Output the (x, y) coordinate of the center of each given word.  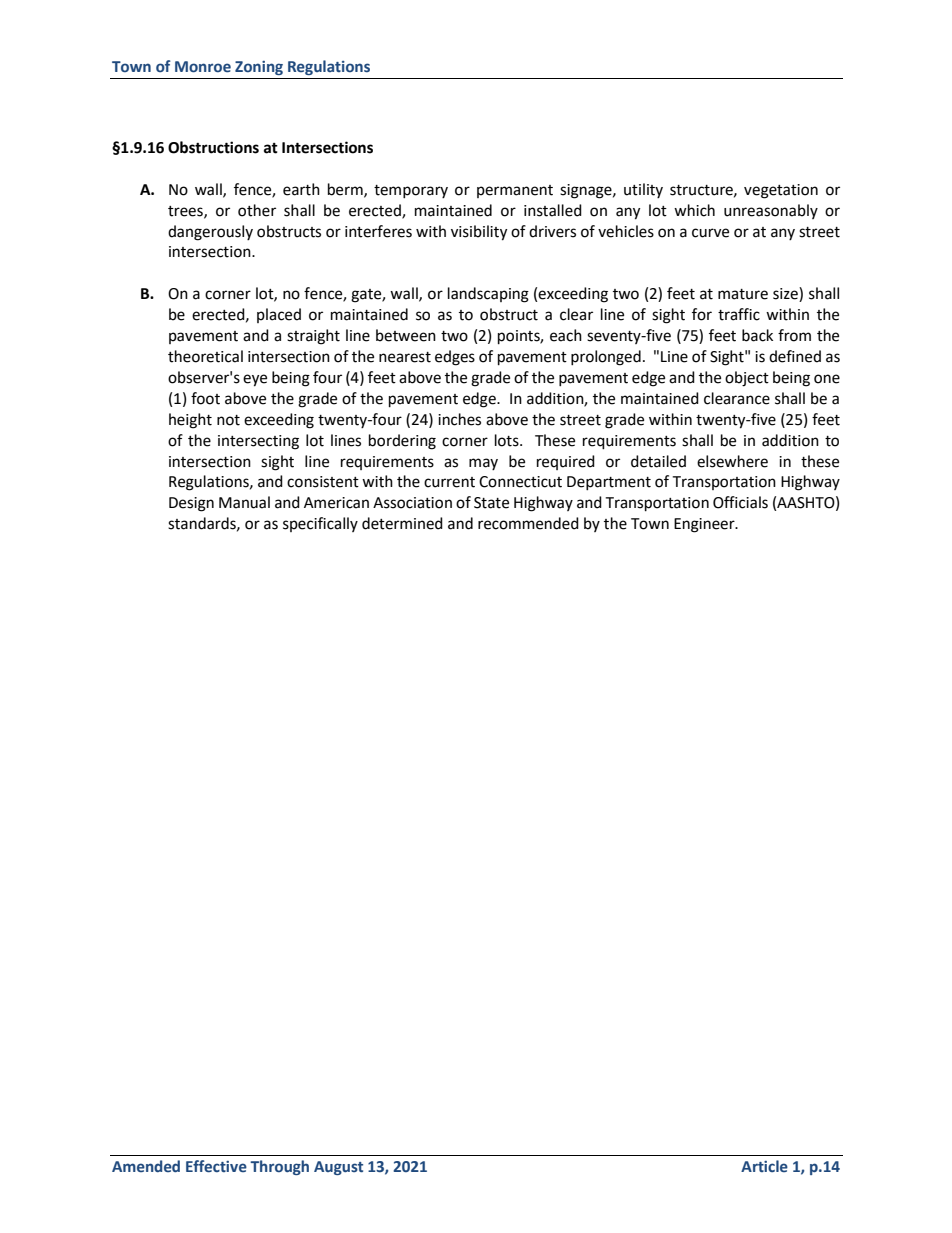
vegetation (781, 191)
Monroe (203, 67)
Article (764, 1166)
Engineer (705, 525)
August (338, 1168)
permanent (515, 191)
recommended (528, 523)
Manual (244, 502)
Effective (216, 1166)
